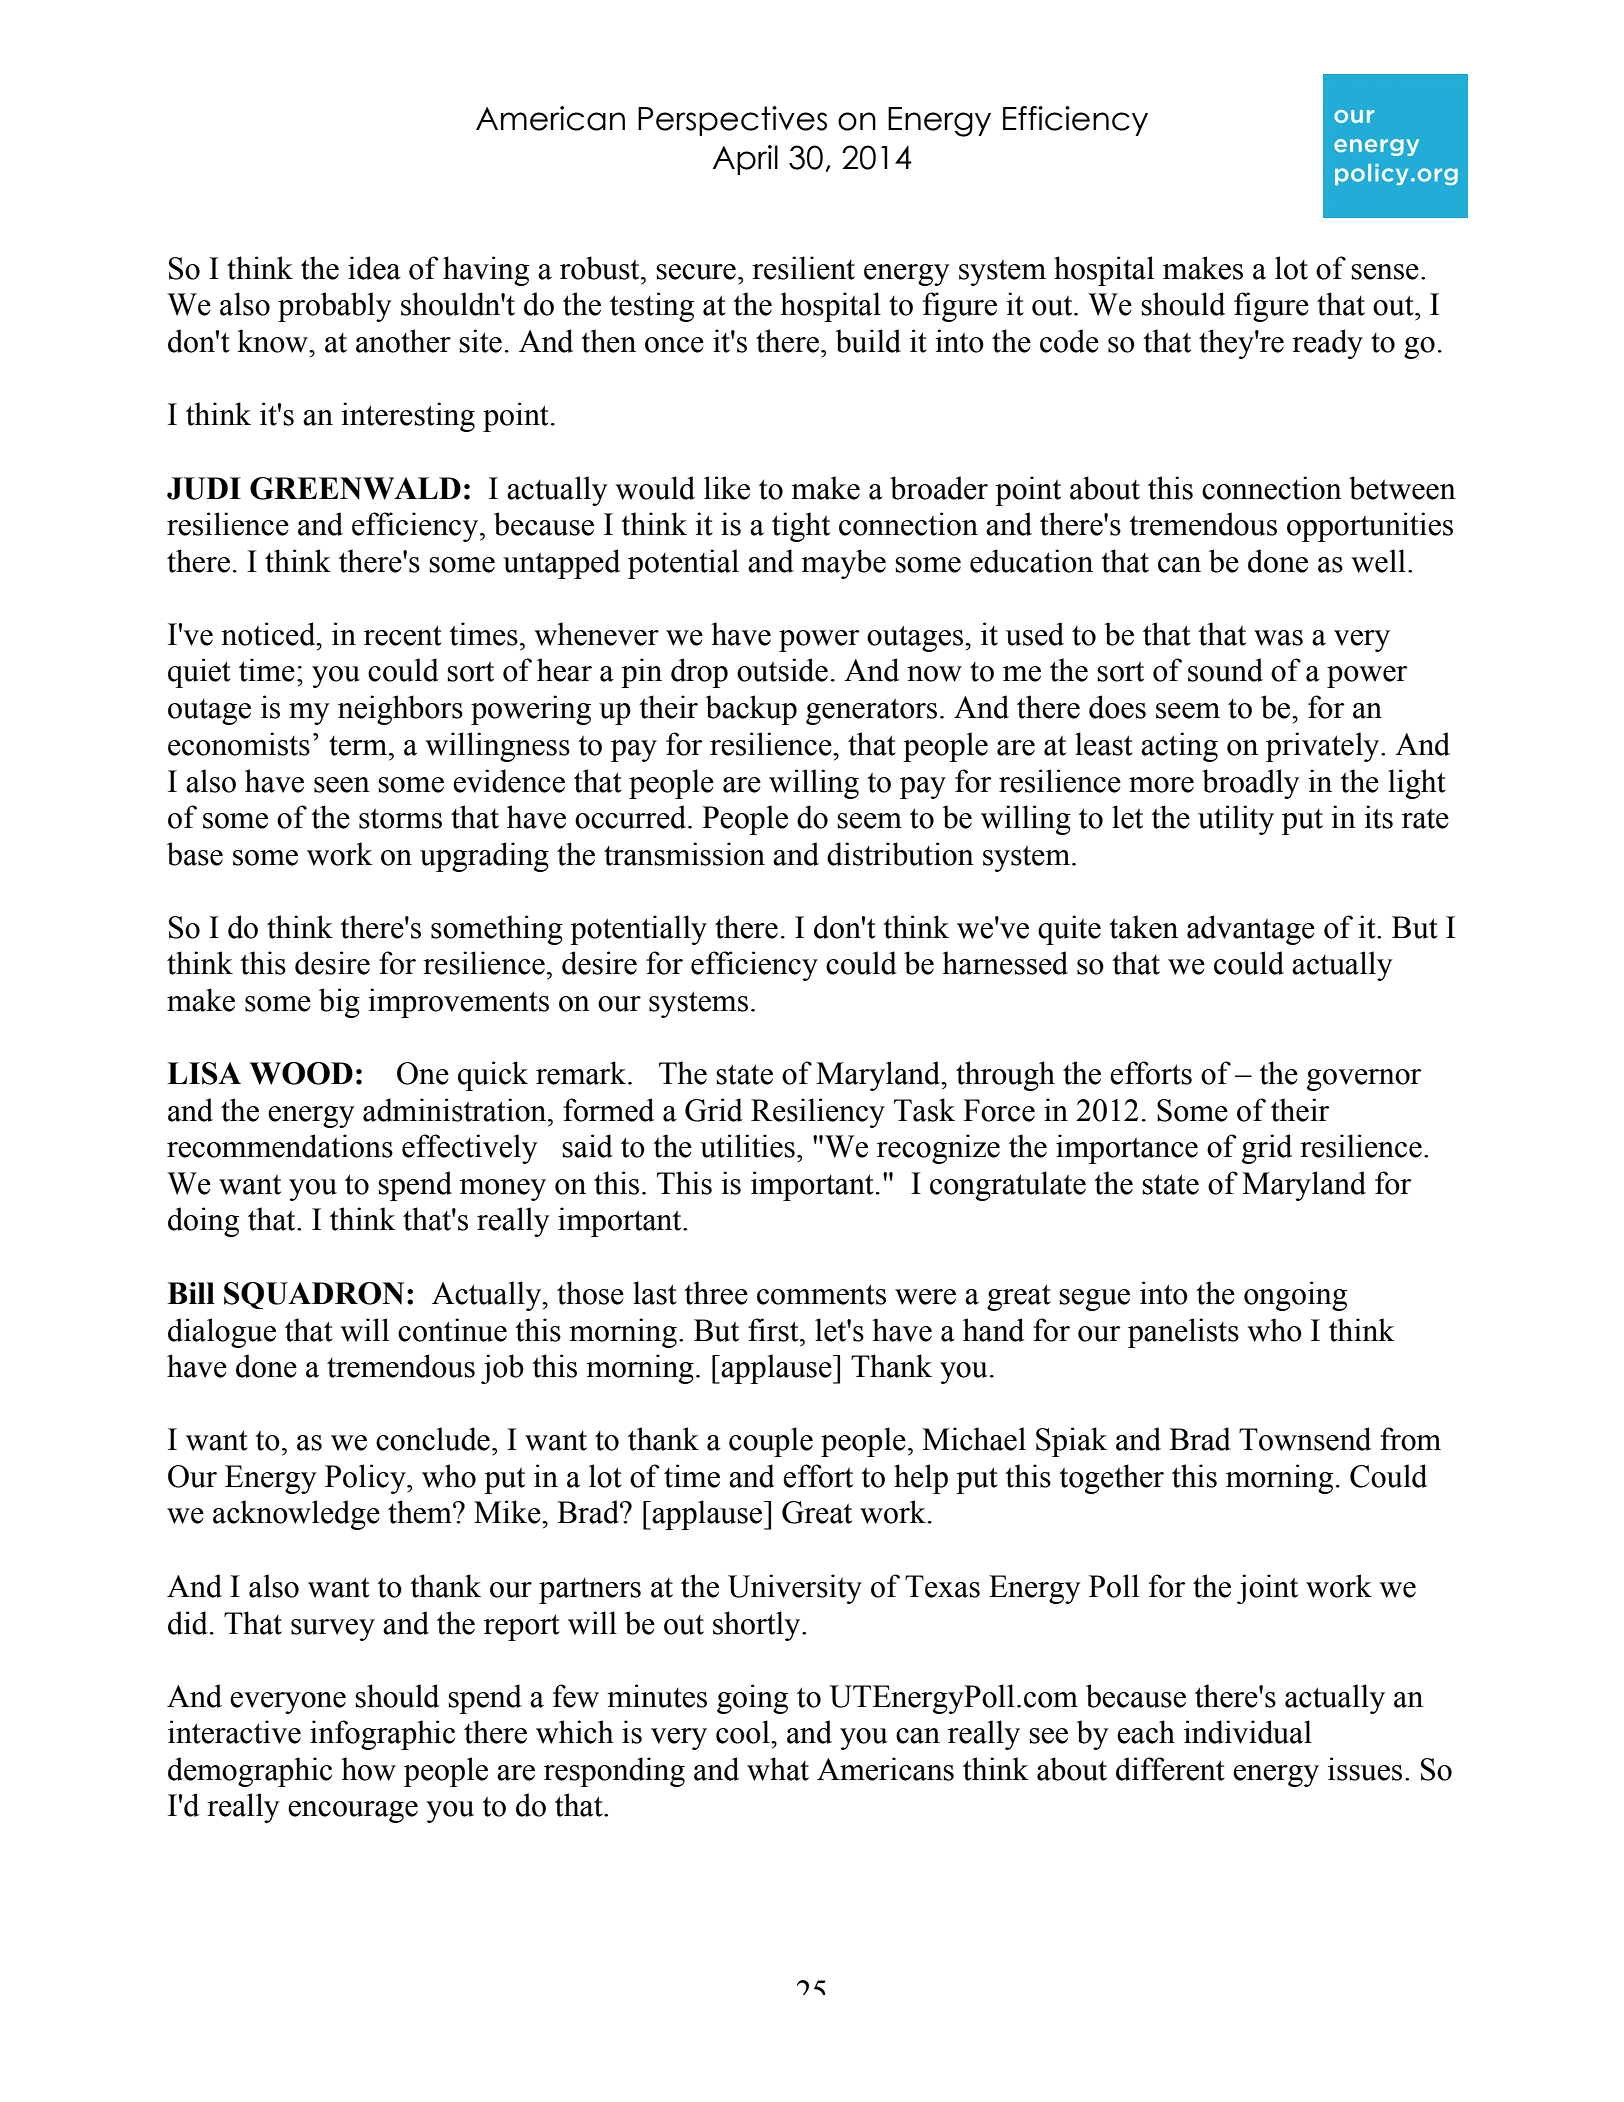  I want to click on distribution, so click(900, 854).
